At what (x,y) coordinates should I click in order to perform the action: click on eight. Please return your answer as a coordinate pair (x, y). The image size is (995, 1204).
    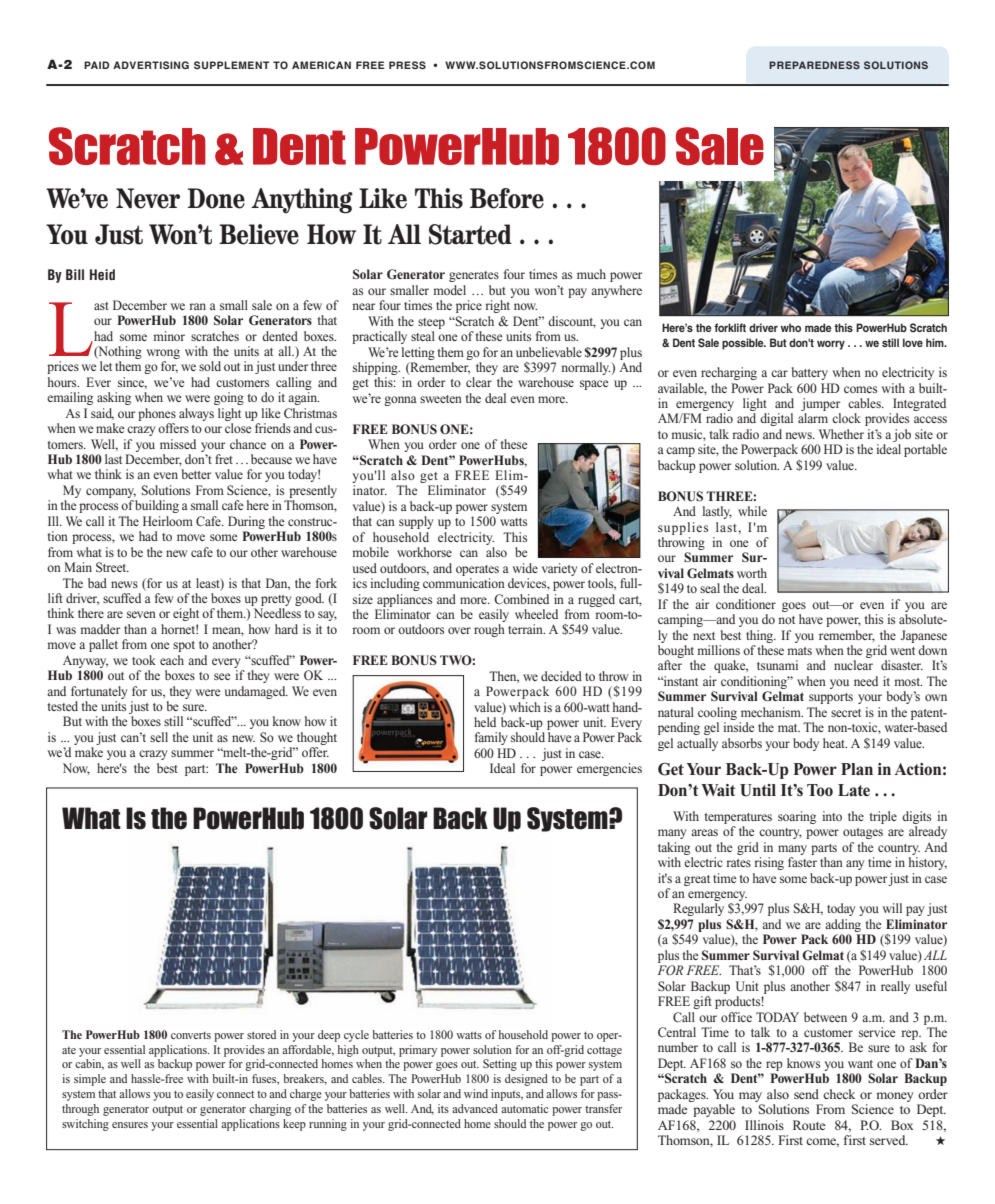
    Looking at the image, I should click on (186, 614).
